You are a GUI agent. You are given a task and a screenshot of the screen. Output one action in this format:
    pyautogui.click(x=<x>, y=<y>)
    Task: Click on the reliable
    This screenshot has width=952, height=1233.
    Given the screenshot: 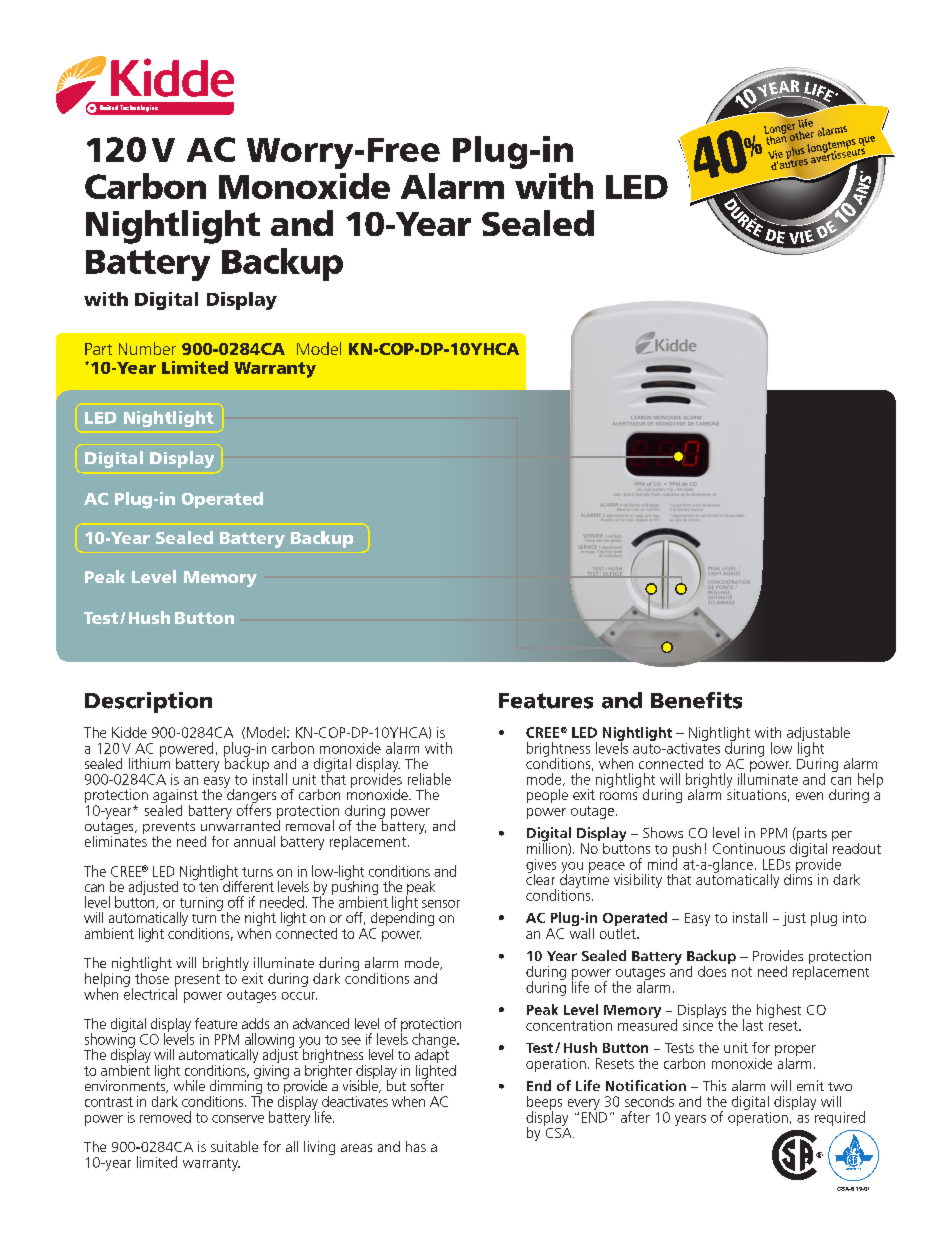 What is the action you would take?
    pyautogui.click(x=429, y=779)
